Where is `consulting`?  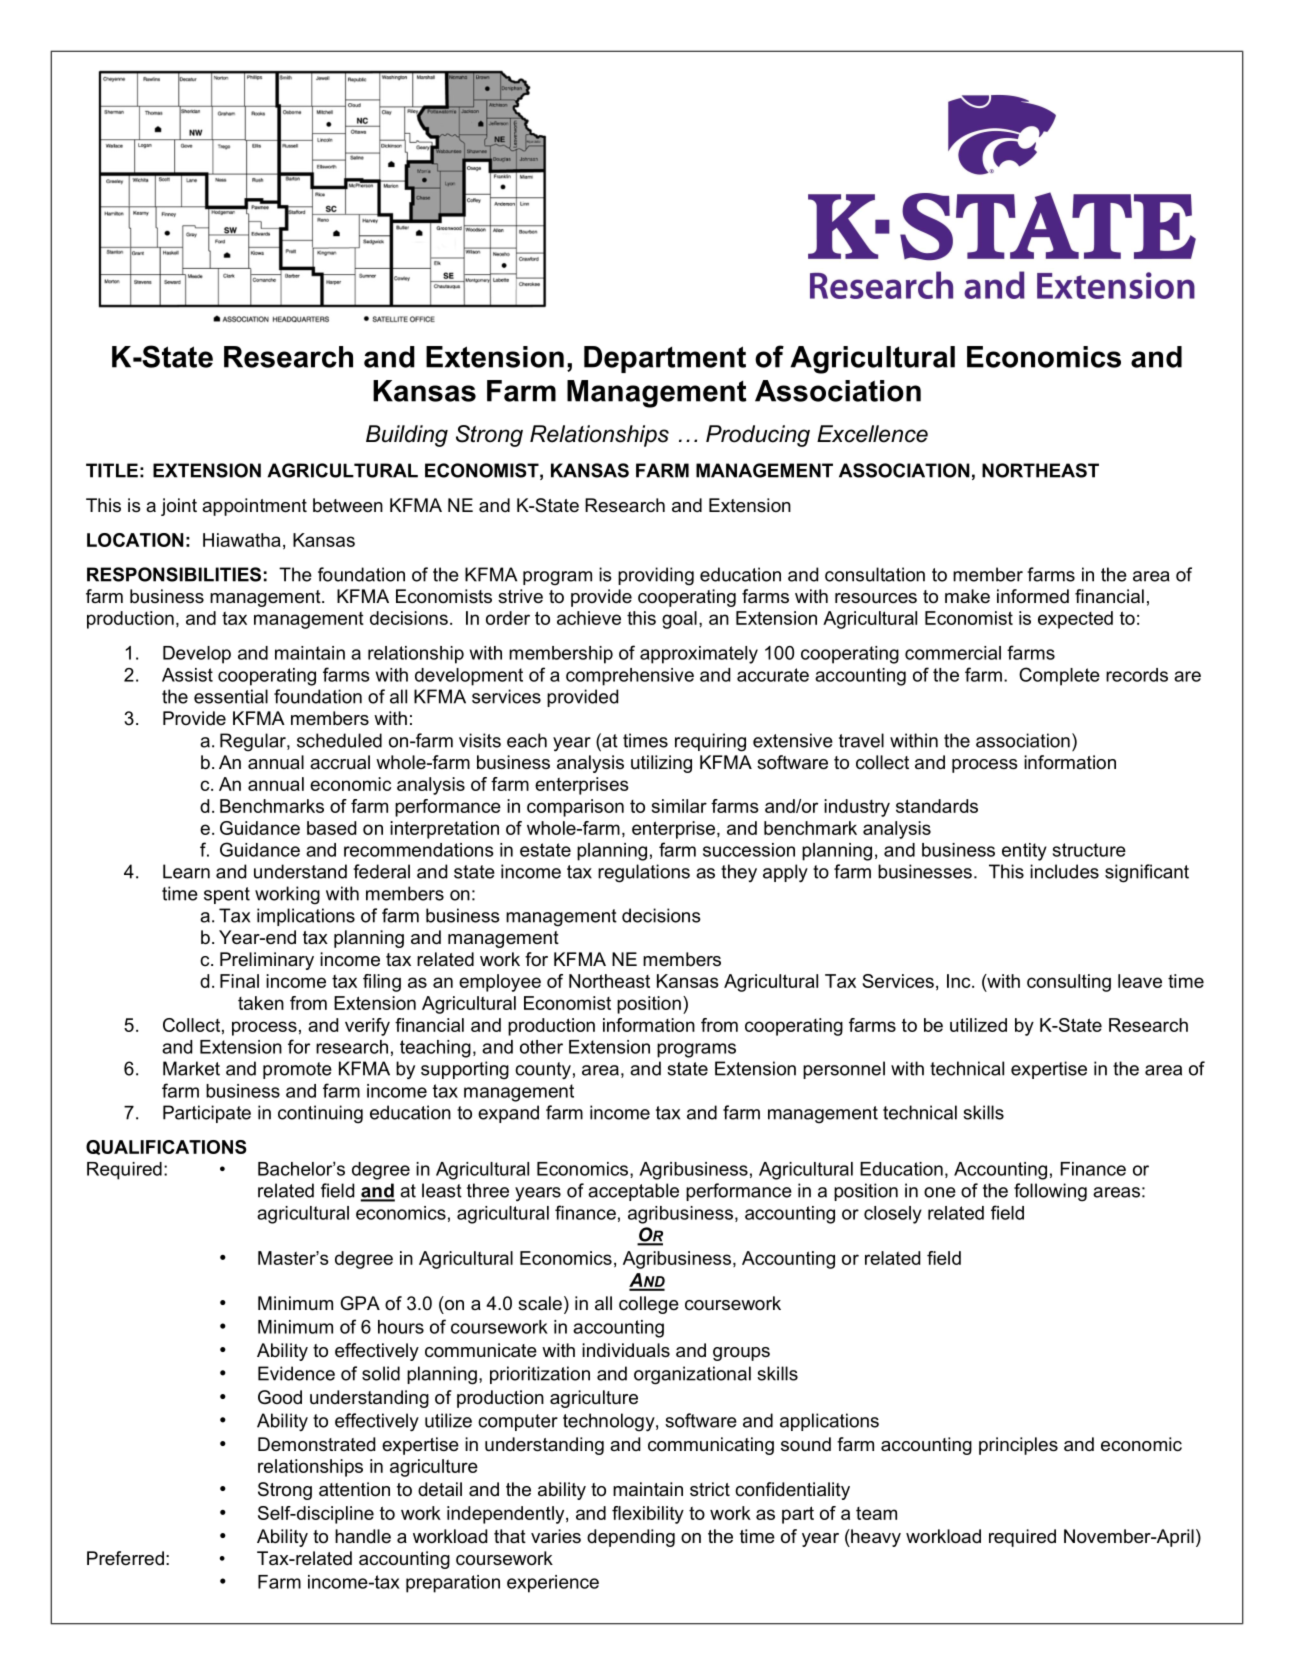 consulting is located at coordinates (1069, 983).
